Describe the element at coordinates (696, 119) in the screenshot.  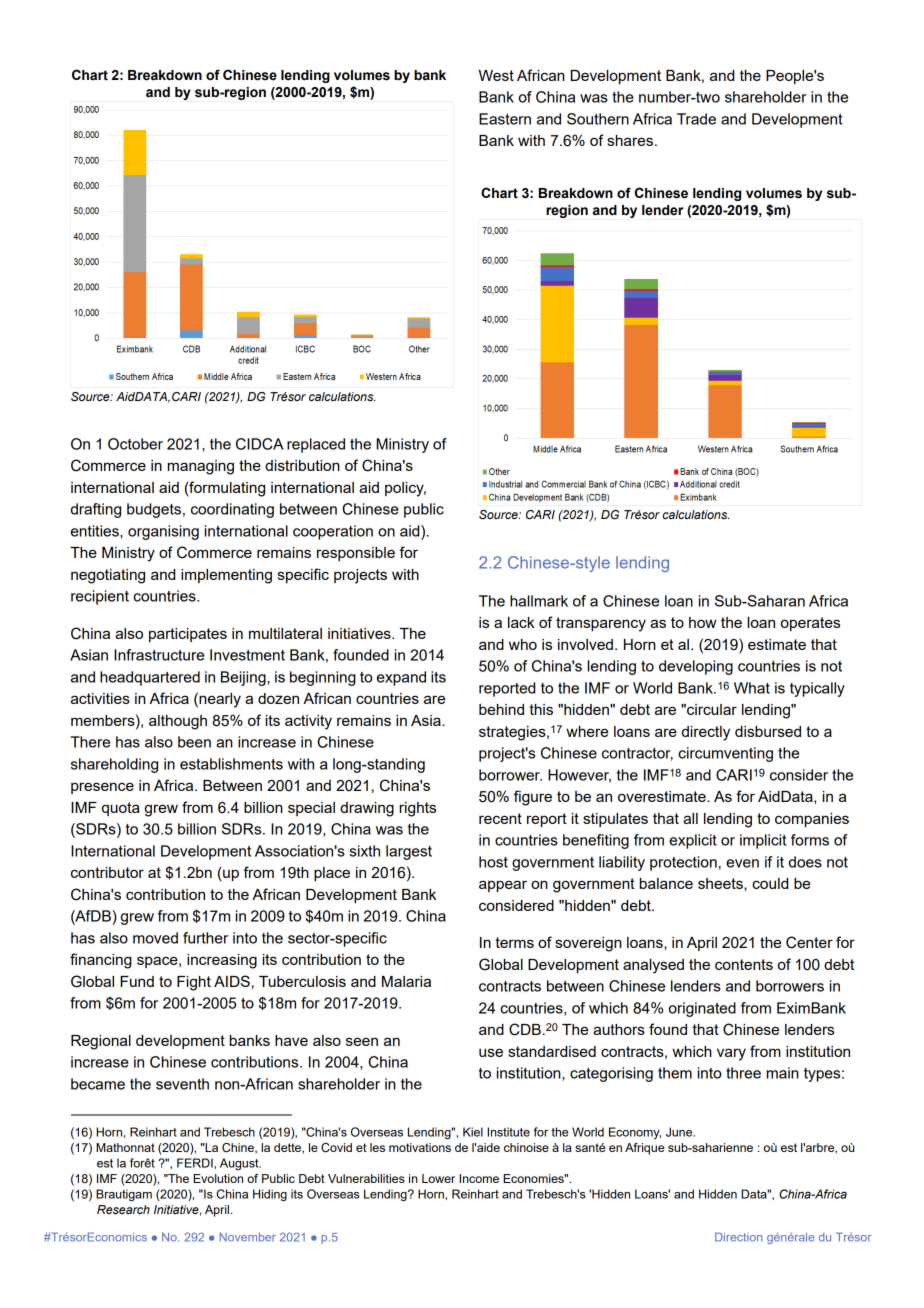
I see `Trade` at that location.
